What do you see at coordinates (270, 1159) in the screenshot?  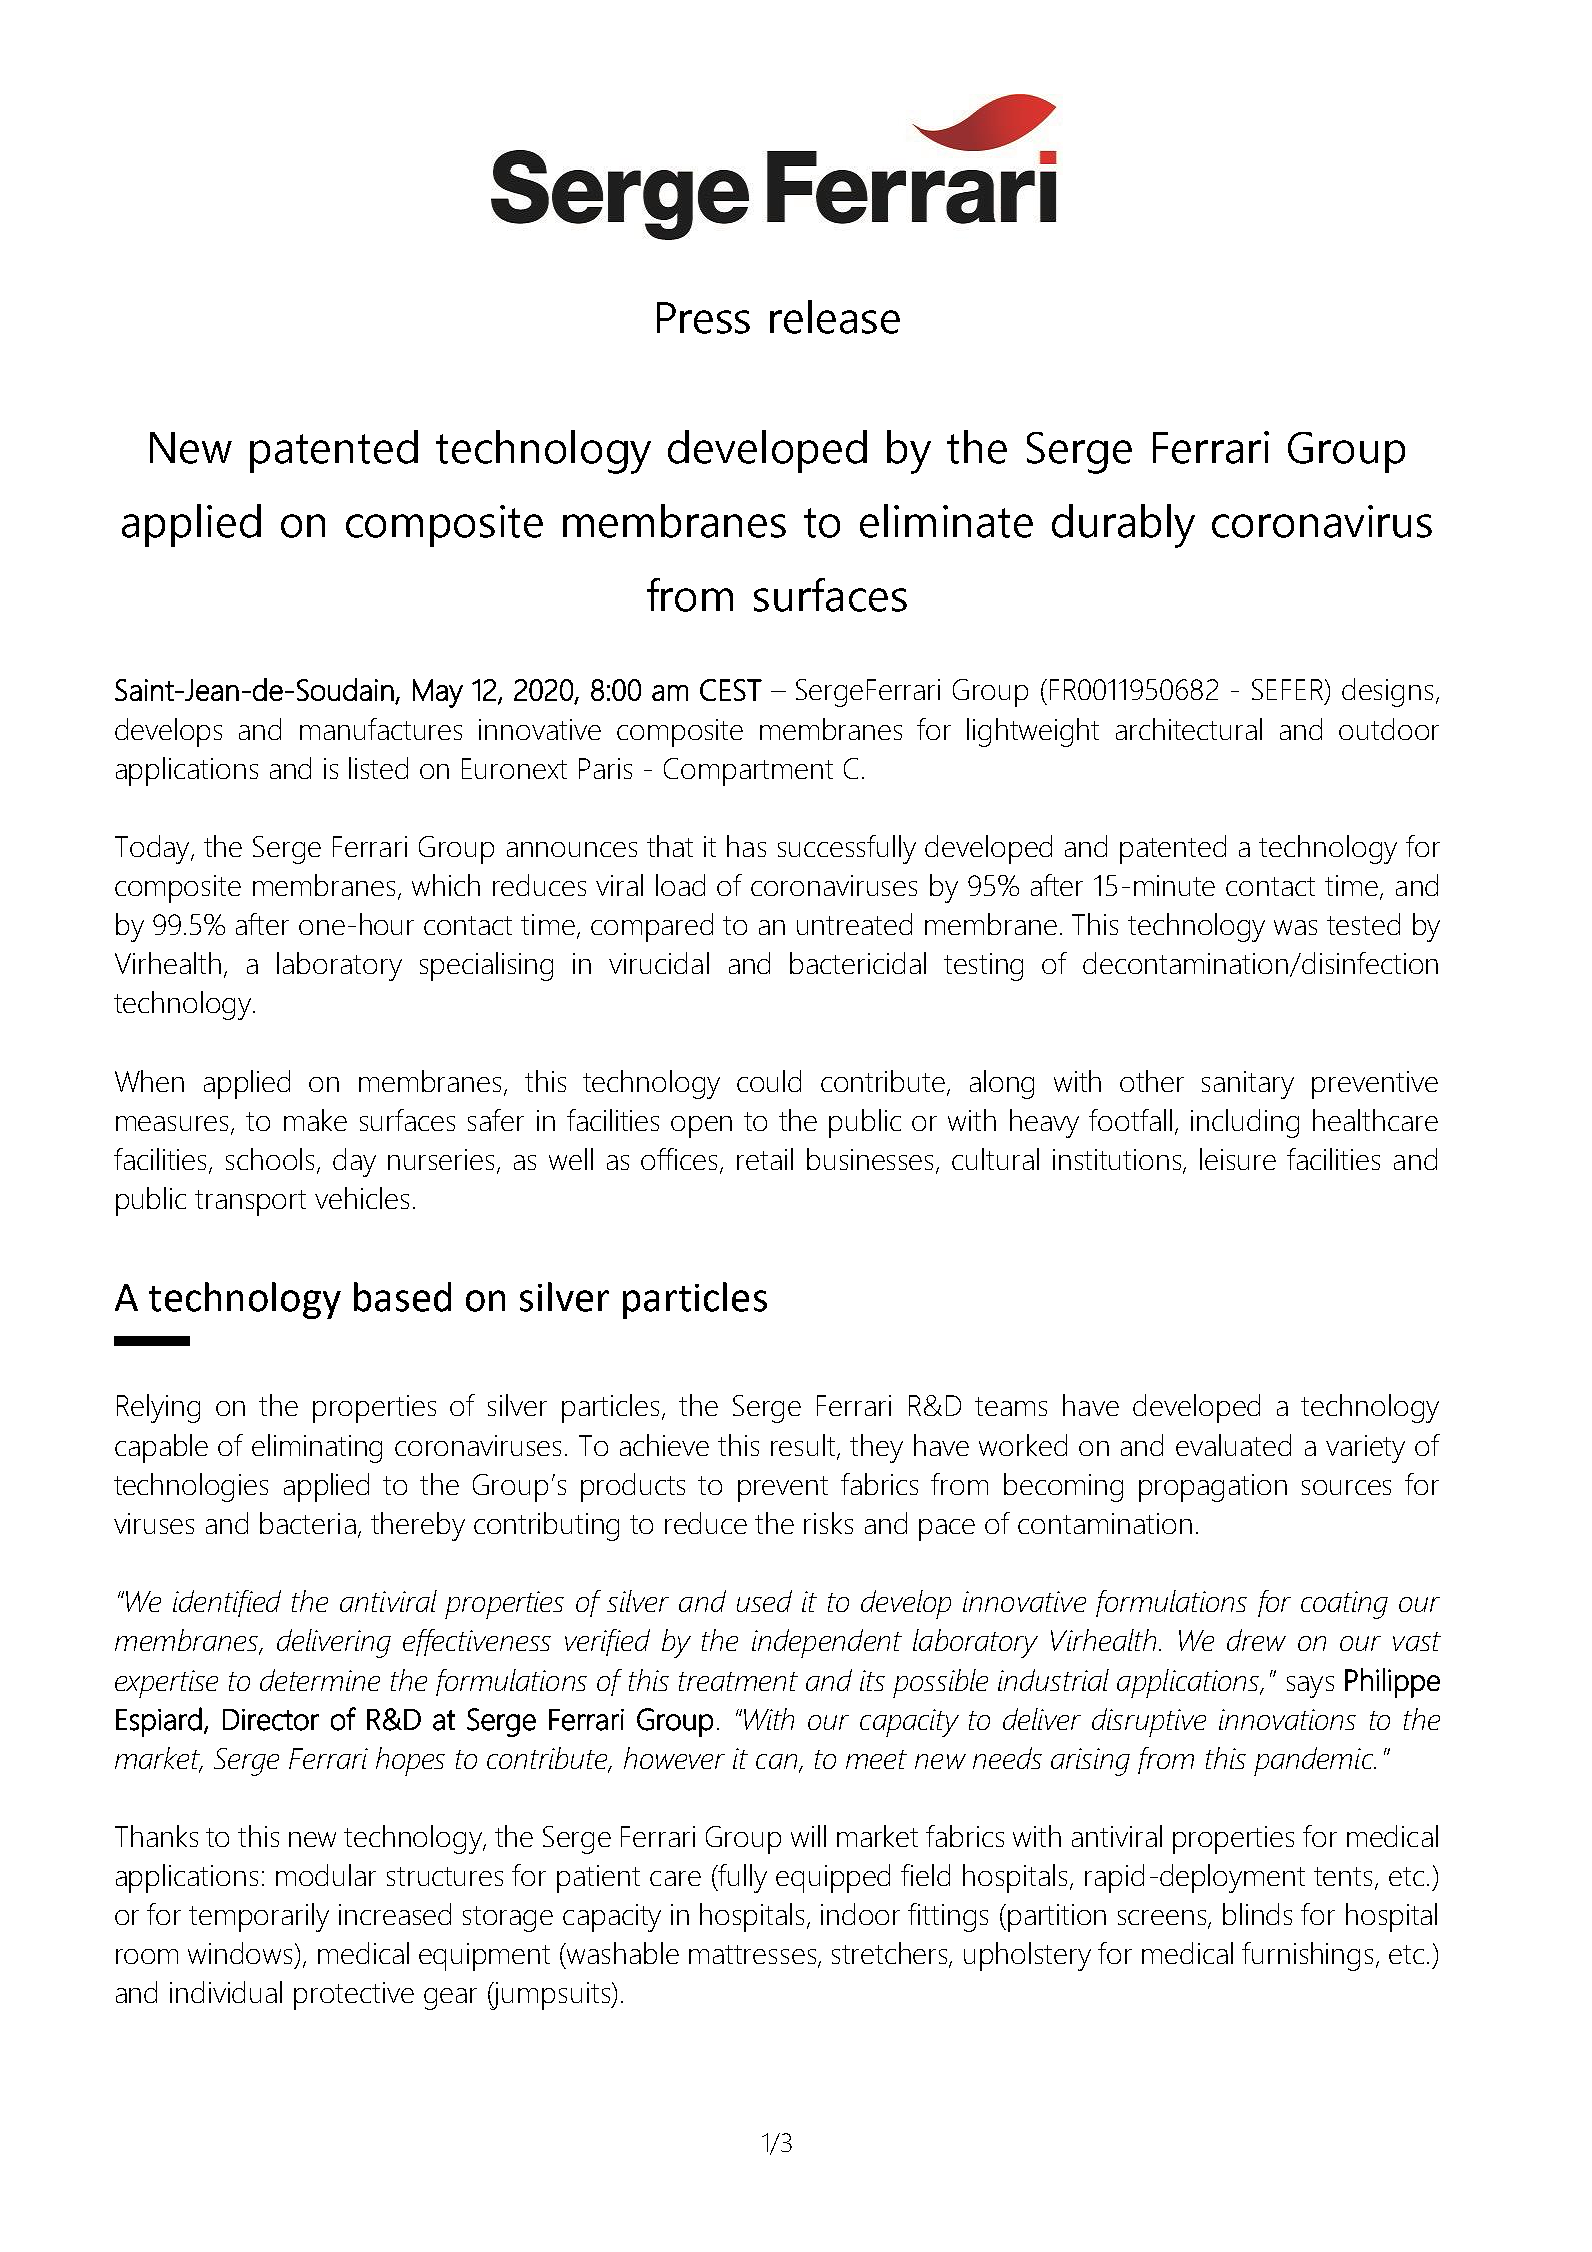 I see `schools` at bounding box center [270, 1159].
